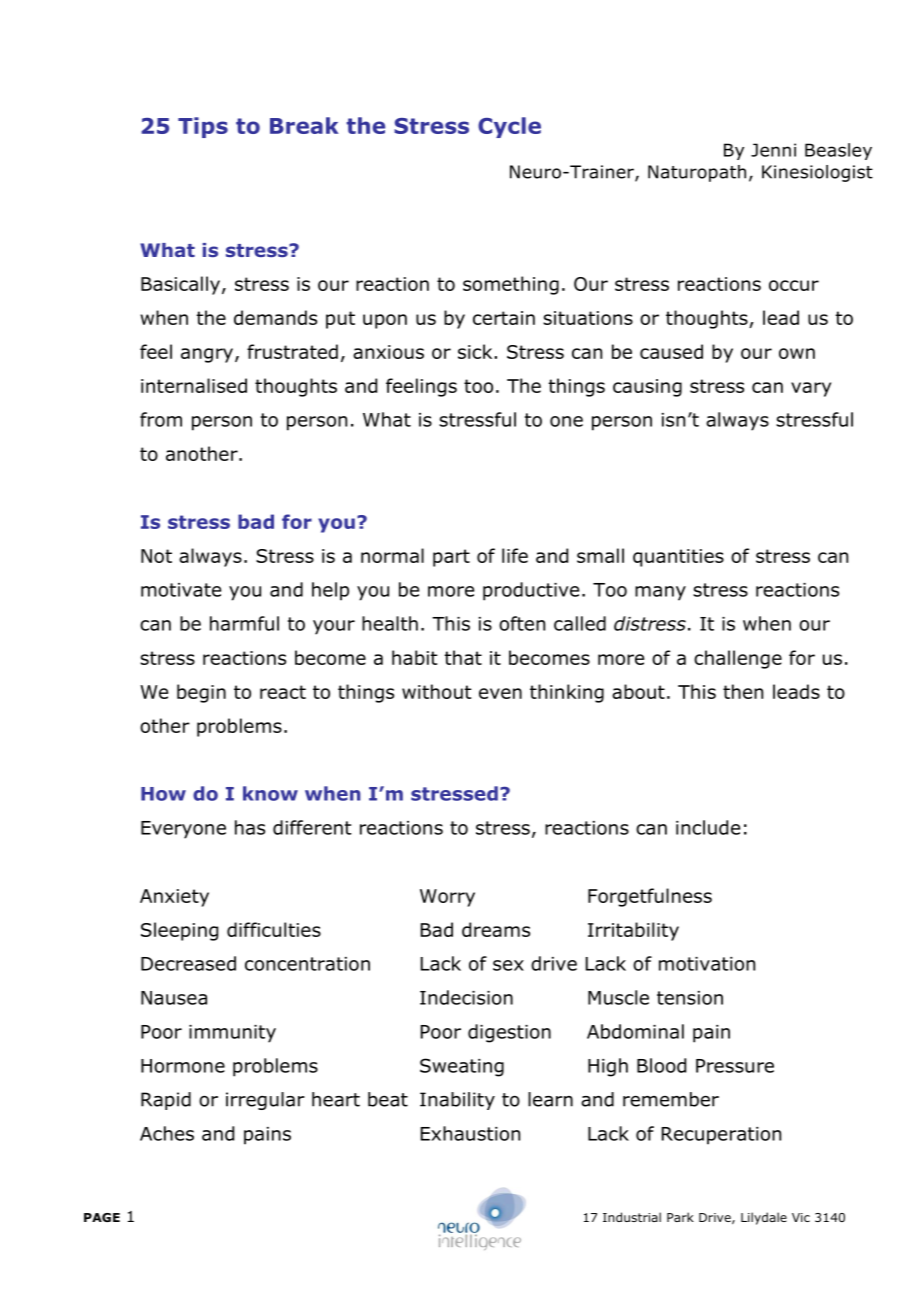 This page has height=1308, width=924. I want to click on Jenni, so click(773, 150).
